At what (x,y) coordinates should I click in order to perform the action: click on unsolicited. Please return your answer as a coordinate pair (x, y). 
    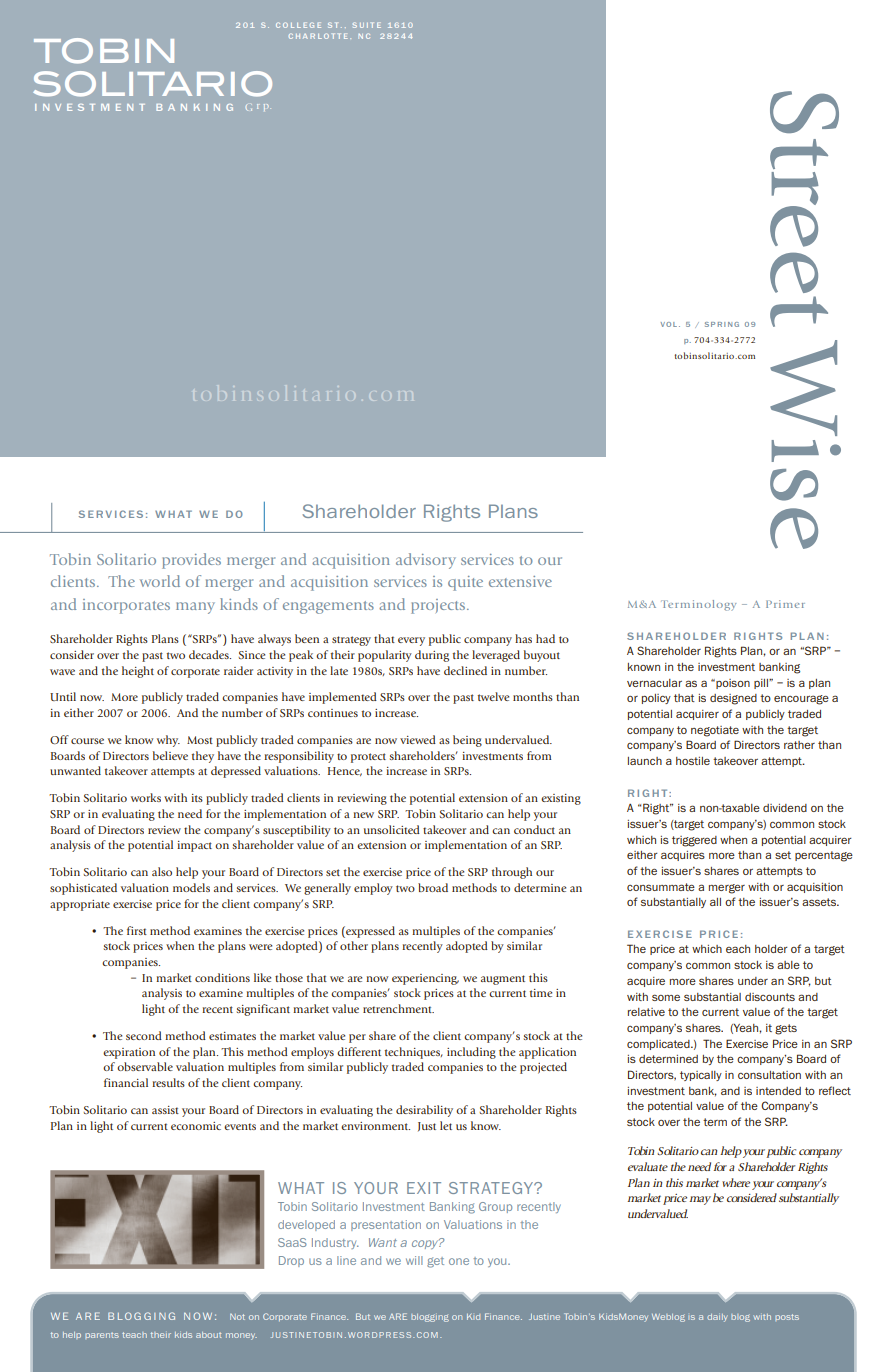
    Looking at the image, I should click on (392, 829).
